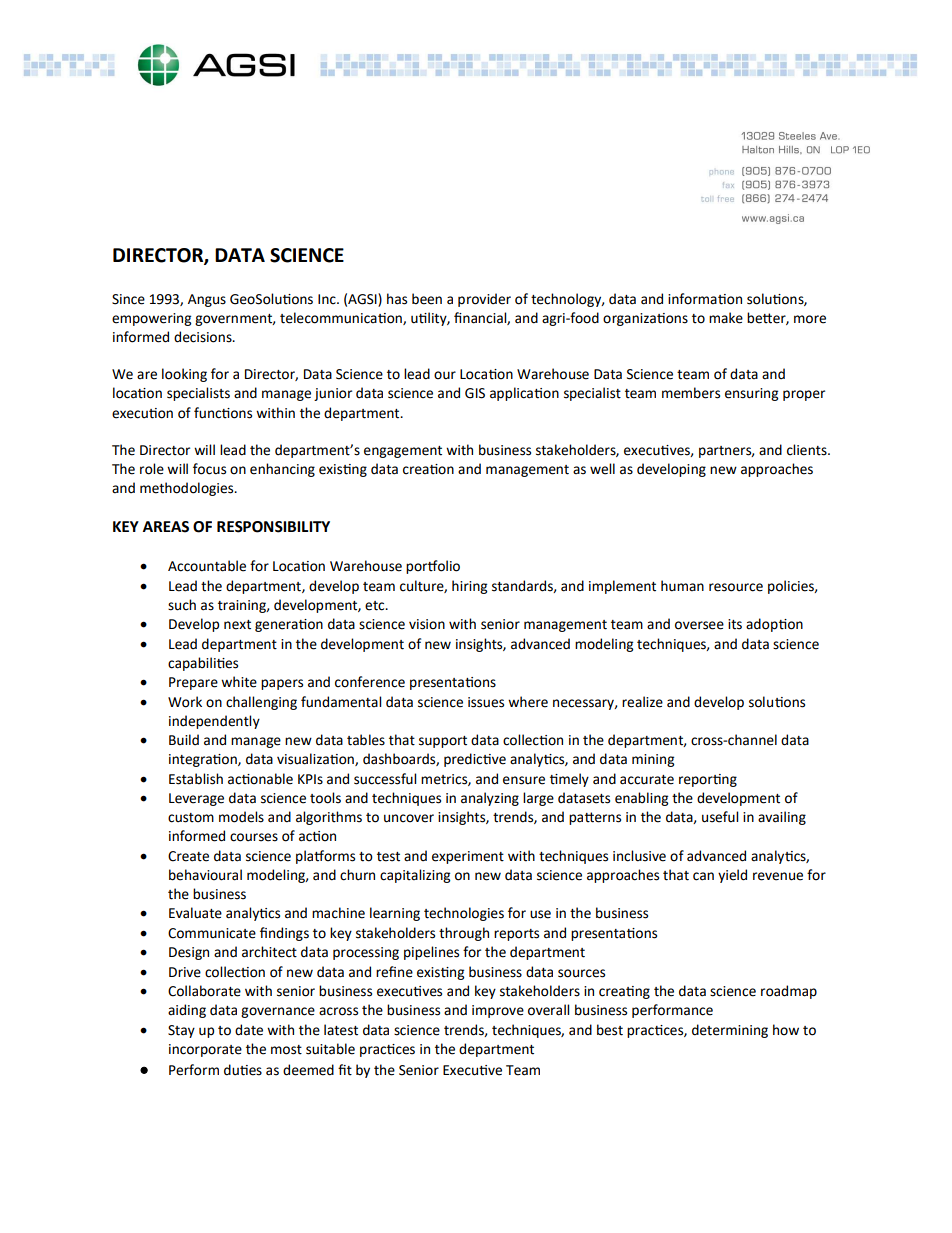 Image resolution: width=952 pixels, height=1233 pixels. Describe the element at coordinates (486, 702) in the page. I see `issues` at that location.
